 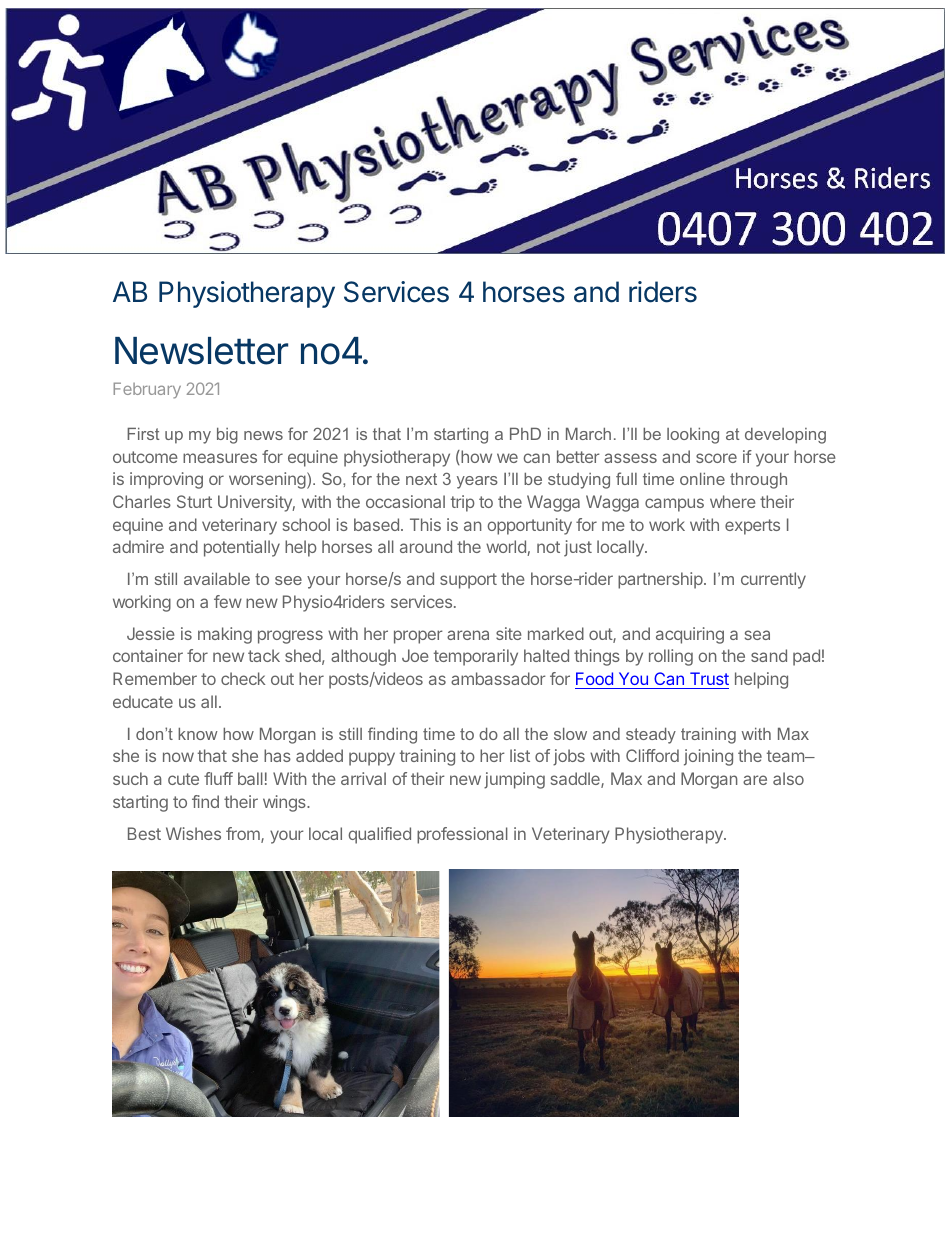 I want to click on February, so click(x=147, y=390).
